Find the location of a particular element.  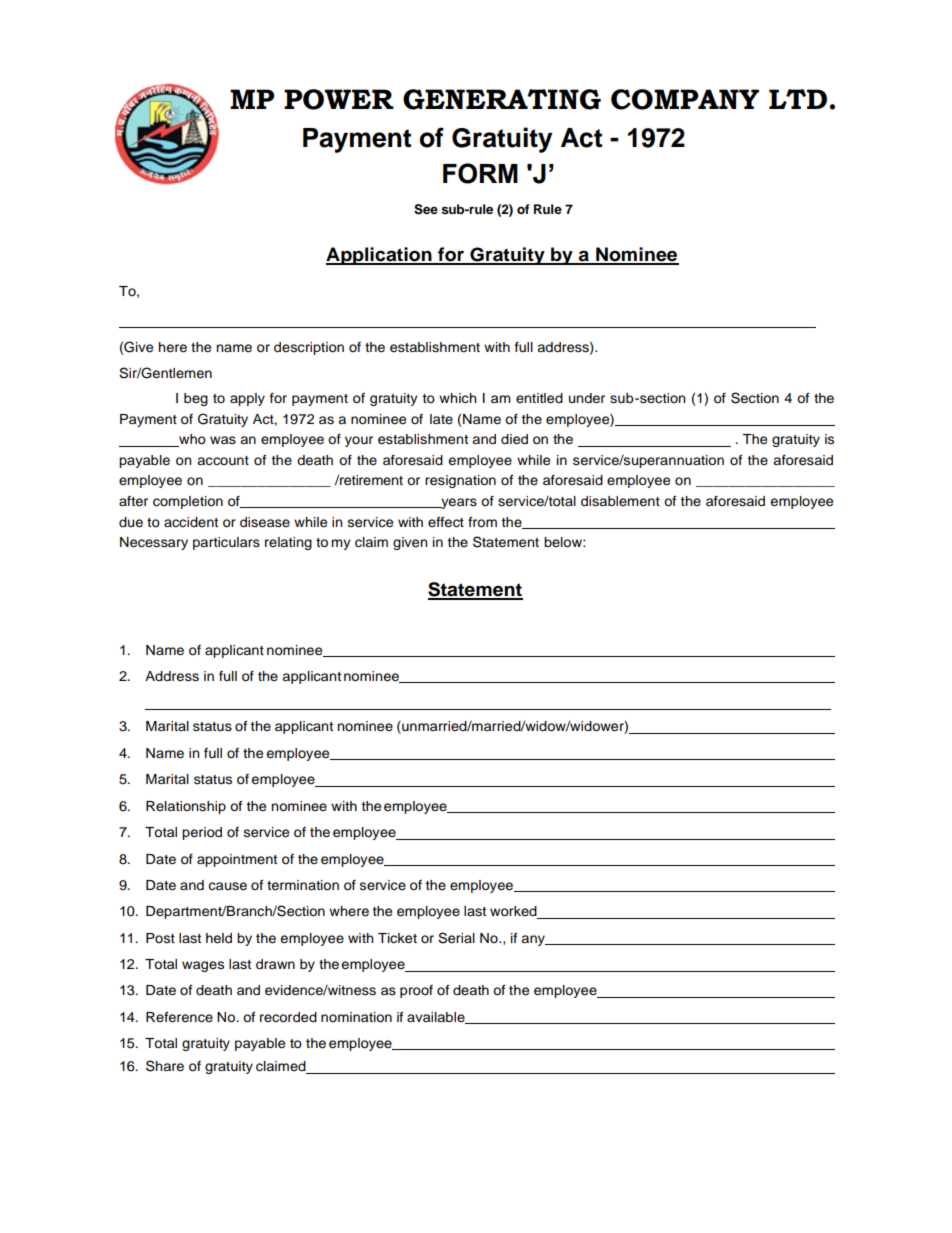

late is located at coordinates (441, 419).
